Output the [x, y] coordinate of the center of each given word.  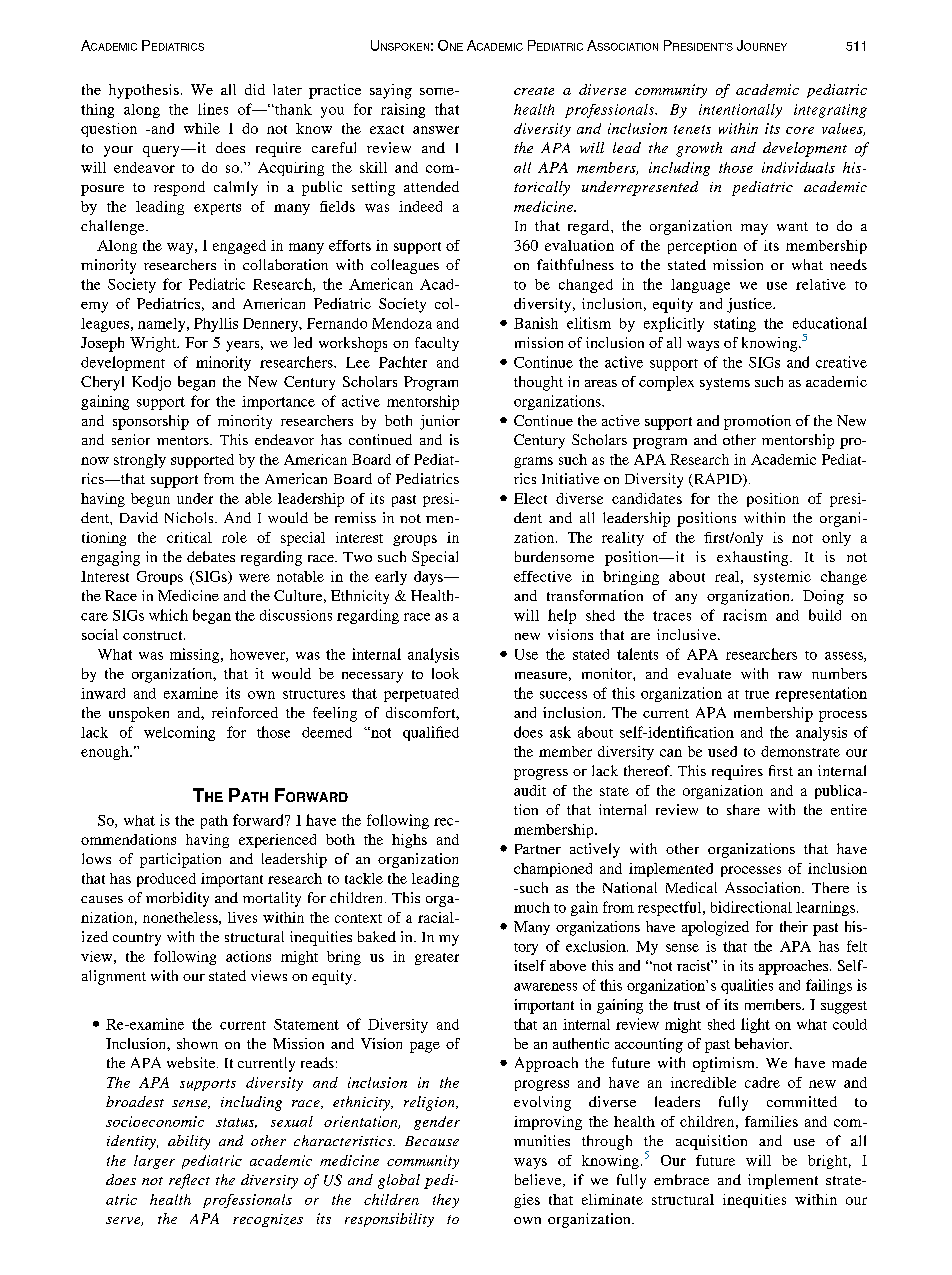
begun [150, 500]
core [800, 130]
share [743, 809]
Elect [530, 498]
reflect [189, 1181]
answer [436, 130]
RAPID [717, 480]
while [202, 128]
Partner [538, 849]
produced [166, 880]
